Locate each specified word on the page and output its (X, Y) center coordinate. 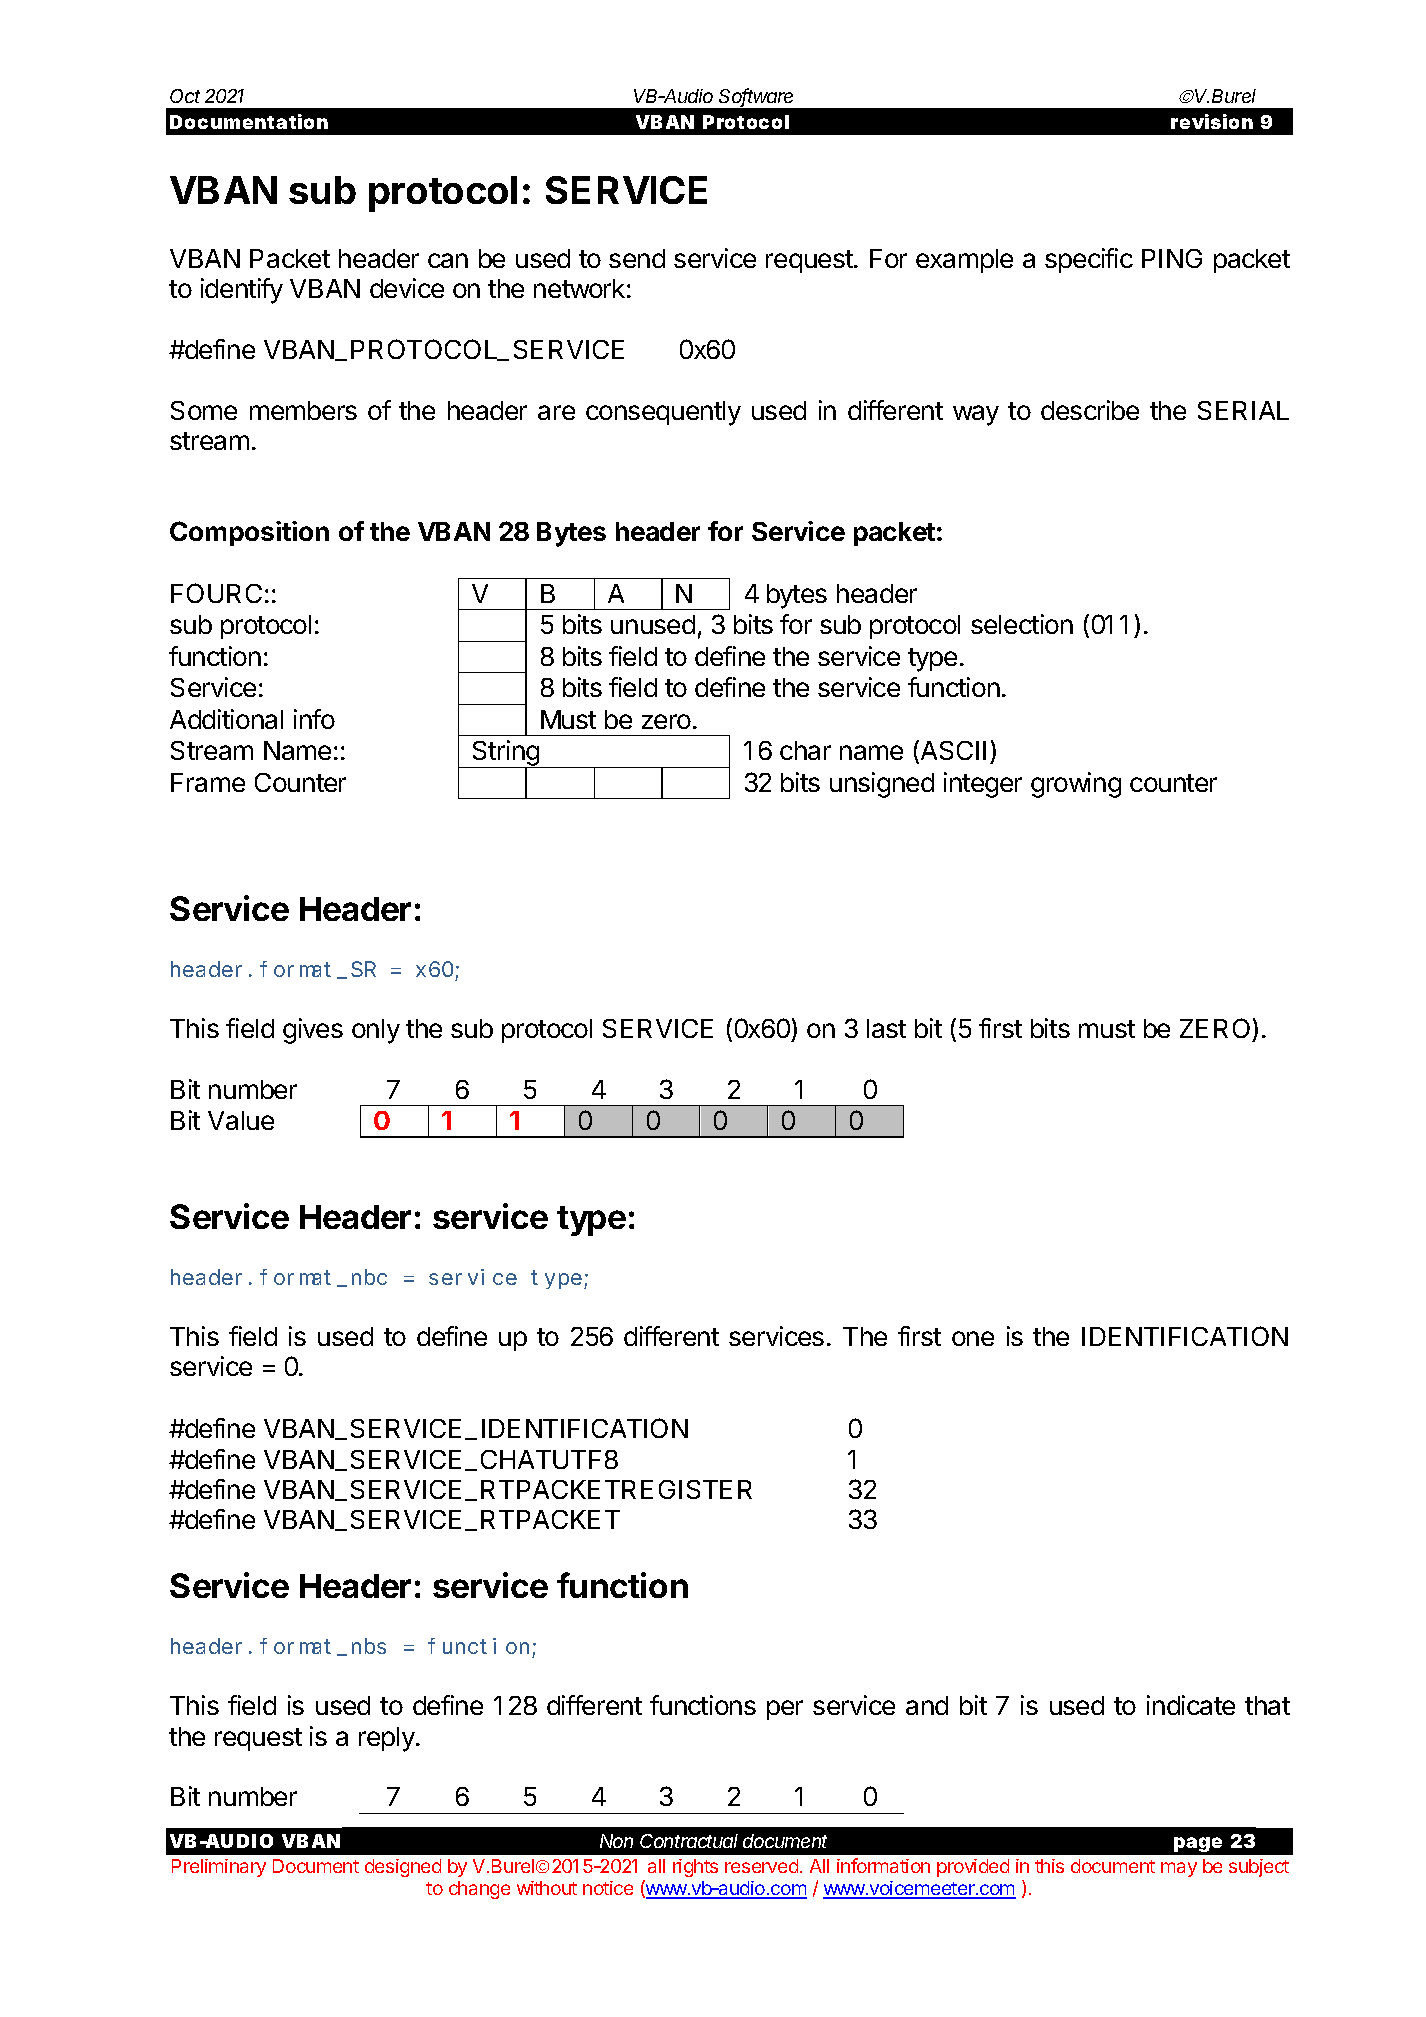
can (448, 260)
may (1179, 1869)
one (973, 1338)
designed (403, 1868)
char (805, 750)
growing (1076, 785)
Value (241, 1120)
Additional (226, 719)
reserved (761, 1866)
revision (1212, 121)
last (886, 1028)
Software (756, 97)
